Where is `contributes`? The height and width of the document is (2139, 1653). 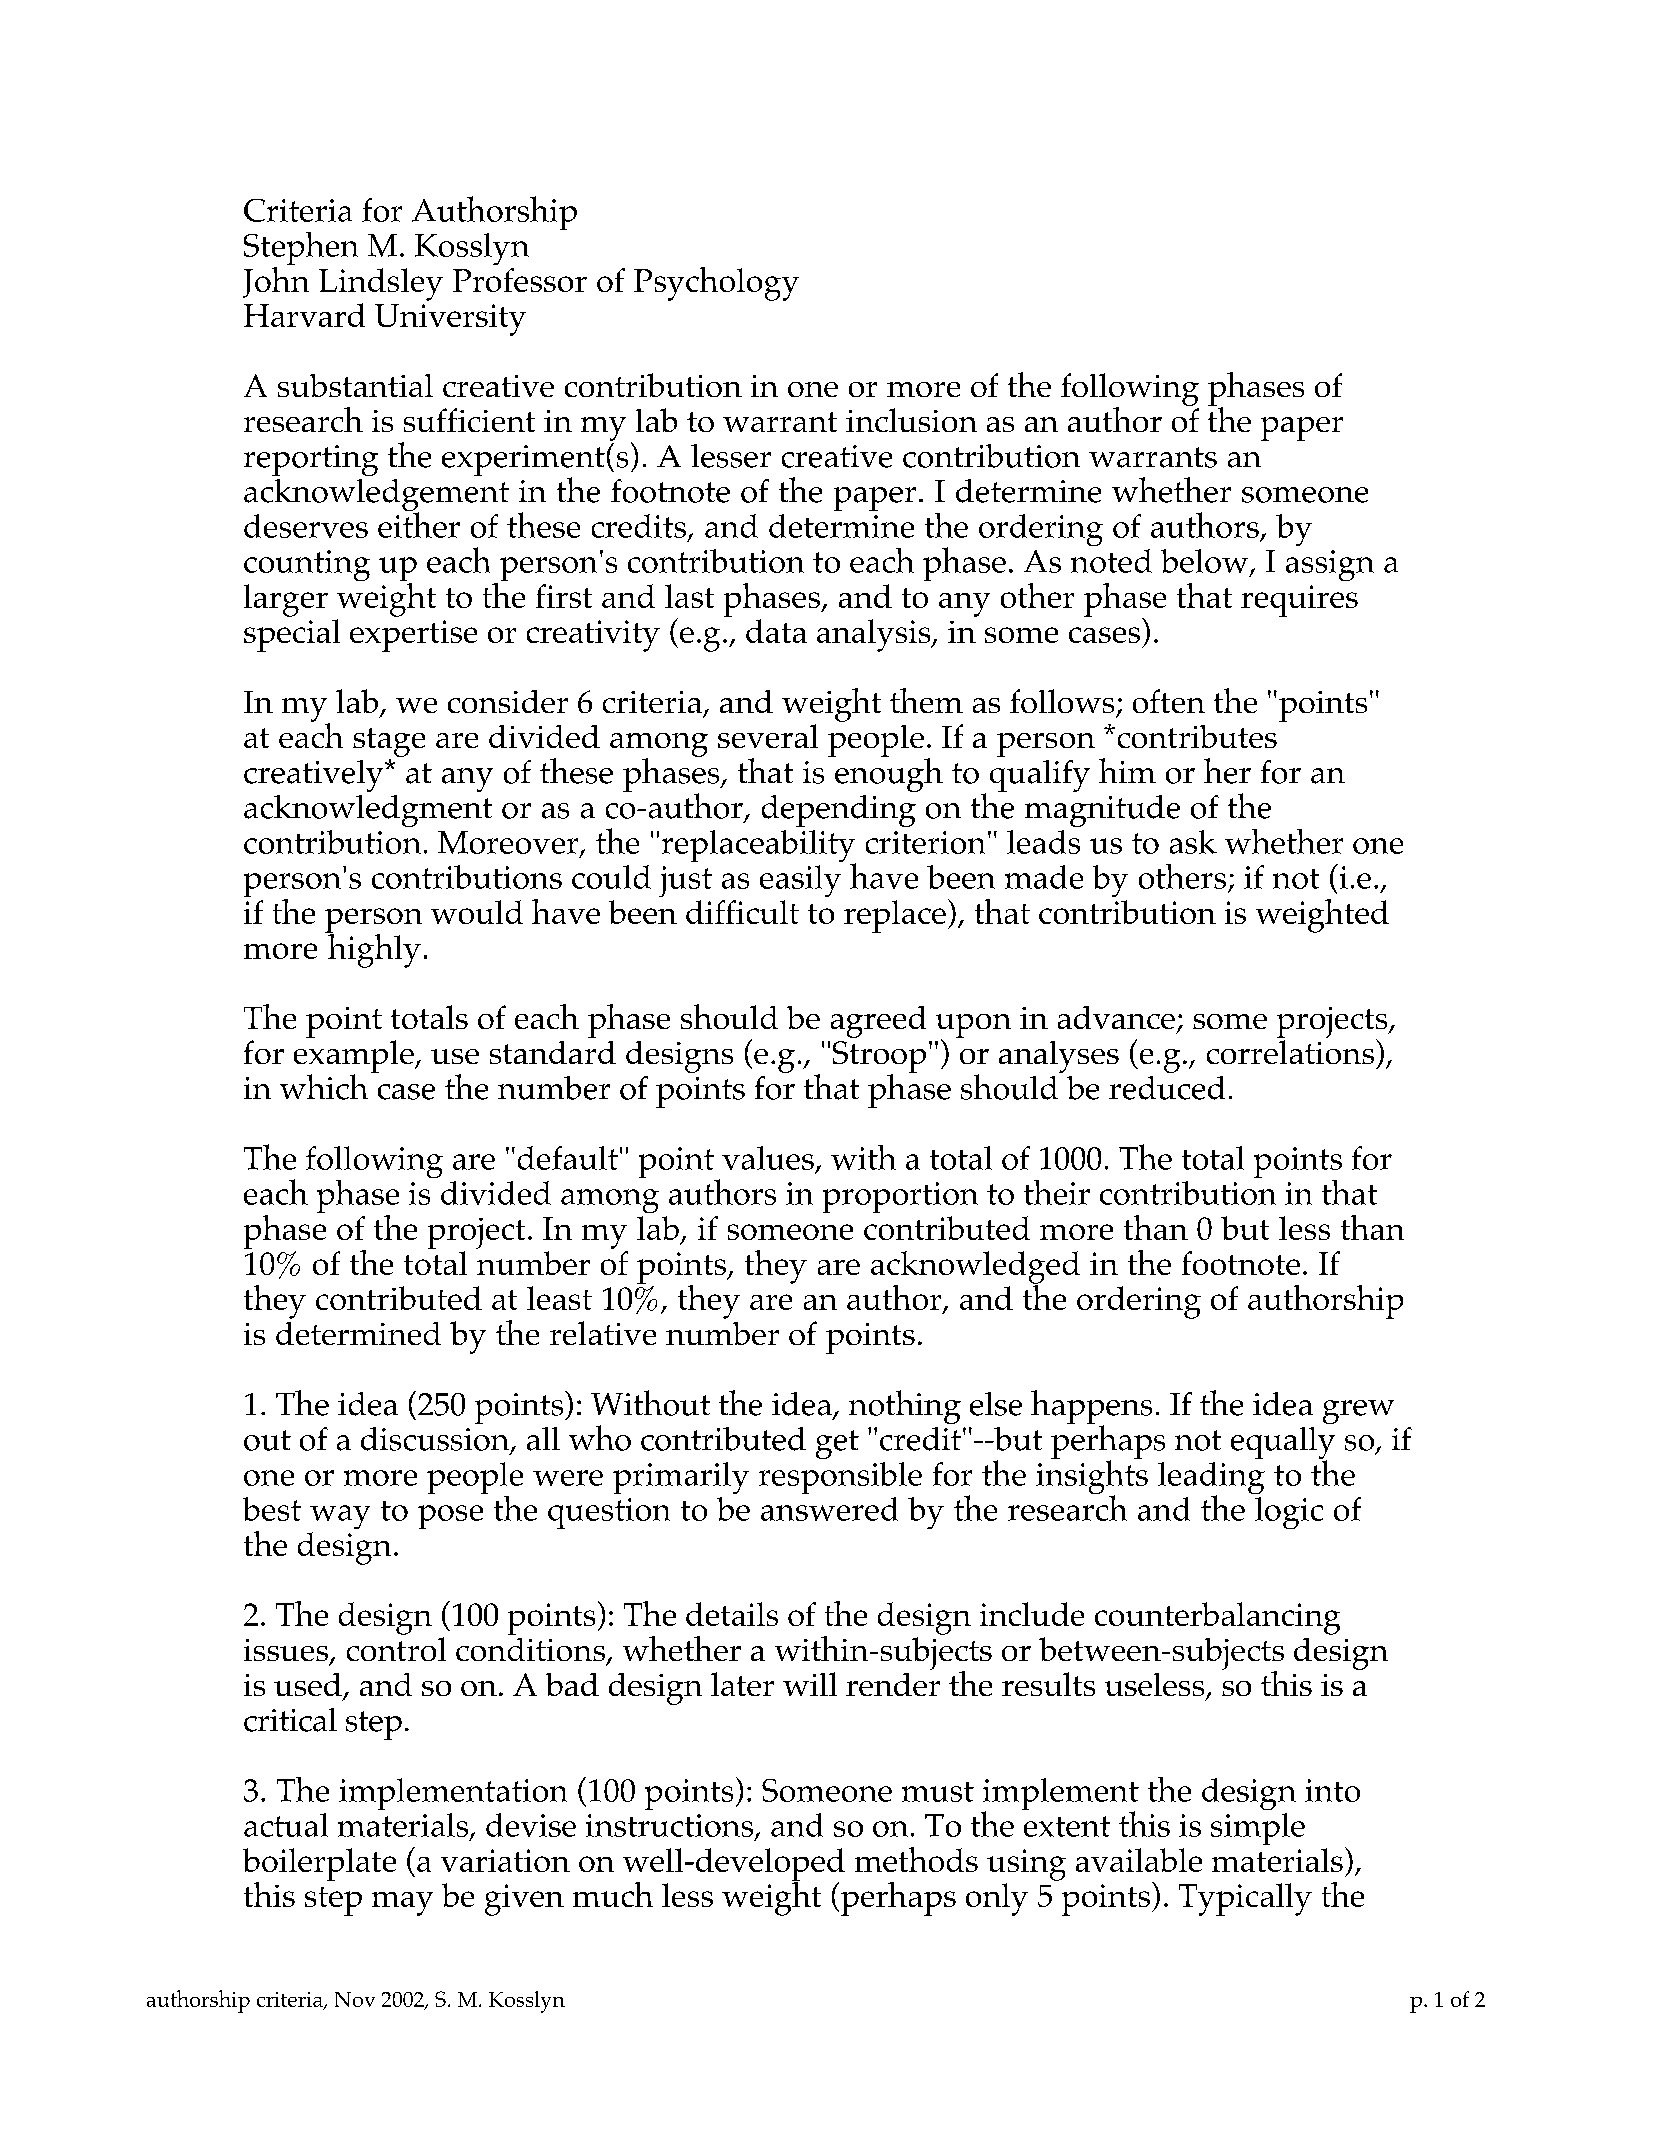 contributes is located at coordinates (1197, 736).
